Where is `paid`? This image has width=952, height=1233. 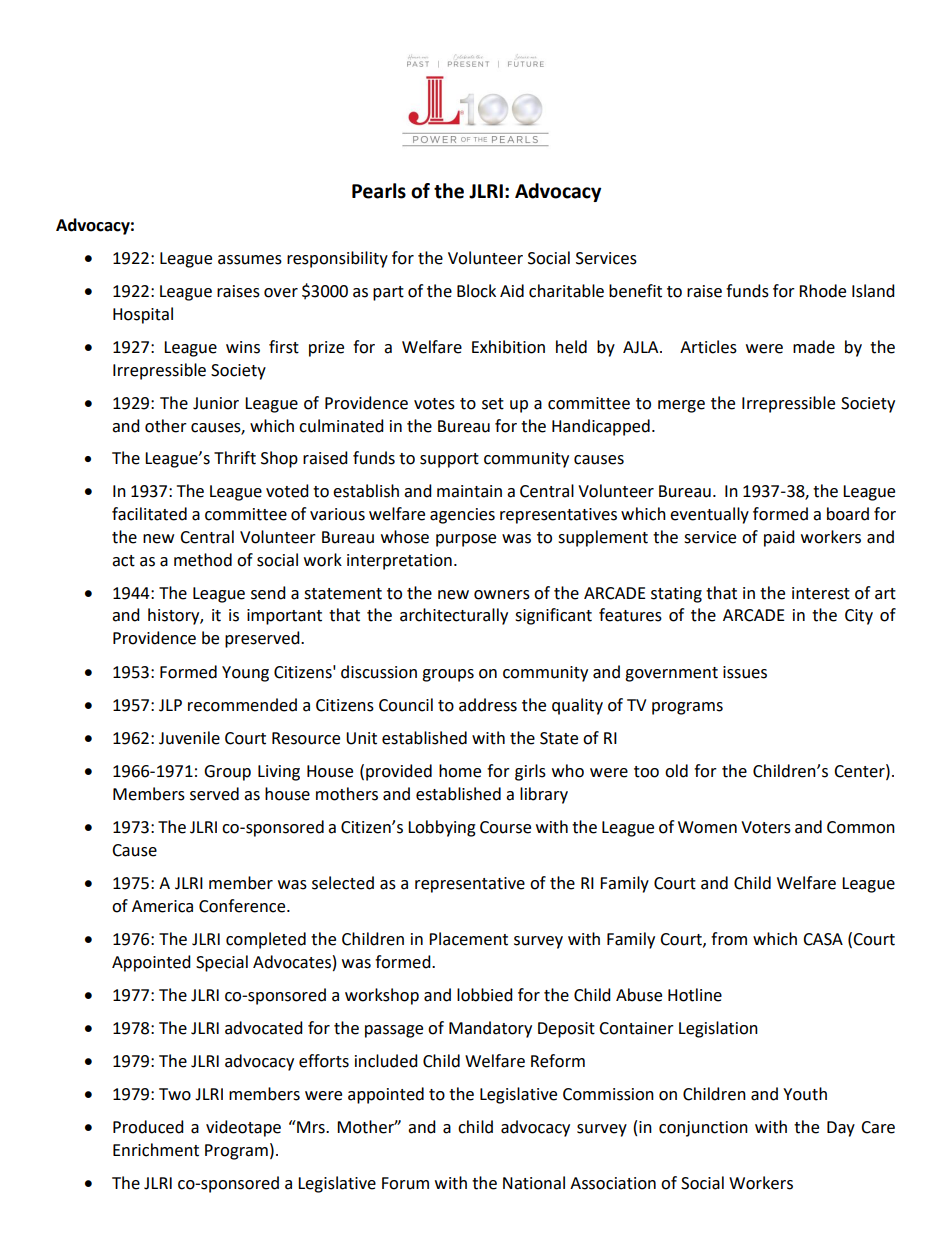 paid is located at coordinates (779, 538).
